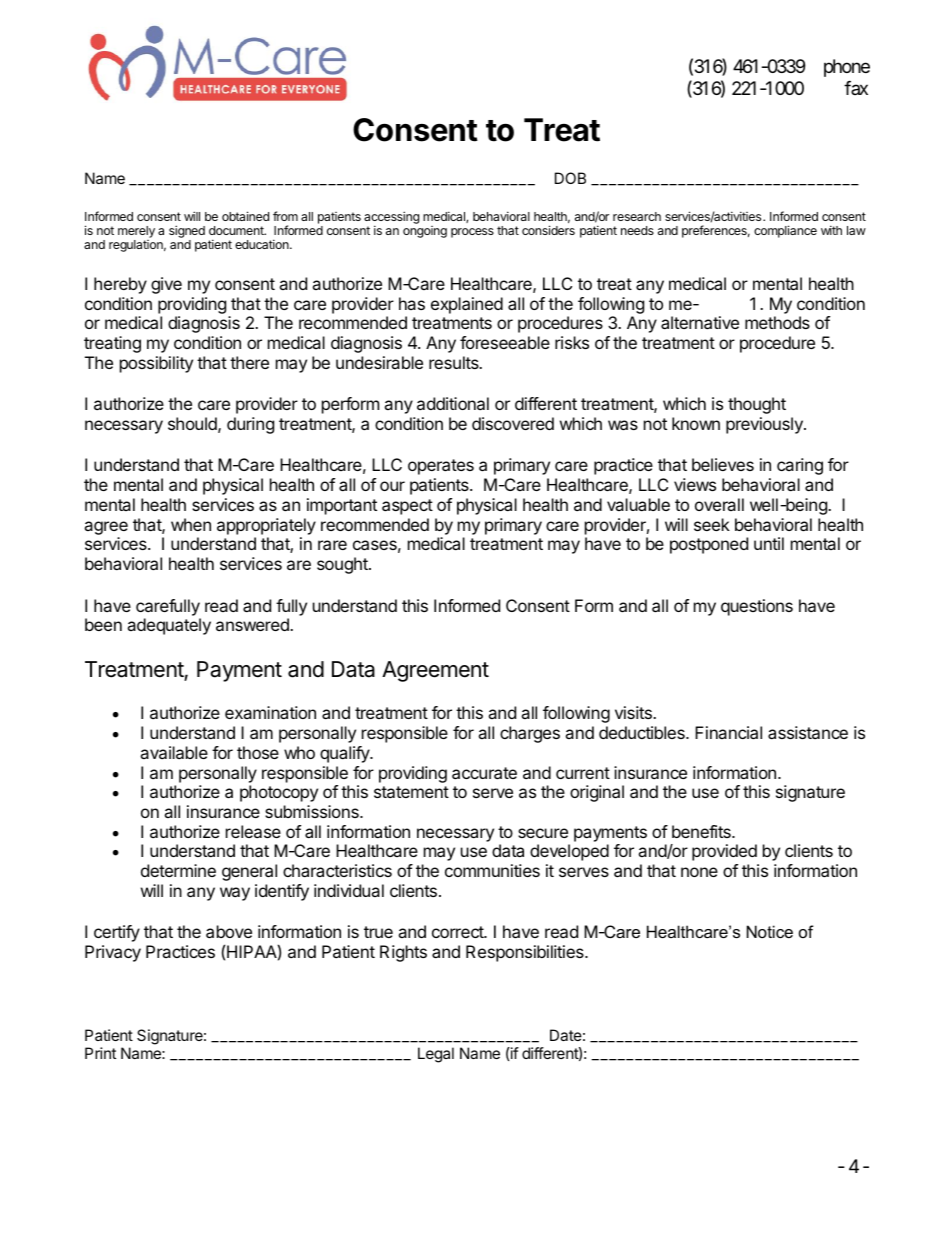 The width and height of the page is (952, 1233). What do you see at coordinates (769, 543) in the page?
I see `until` at bounding box center [769, 543].
